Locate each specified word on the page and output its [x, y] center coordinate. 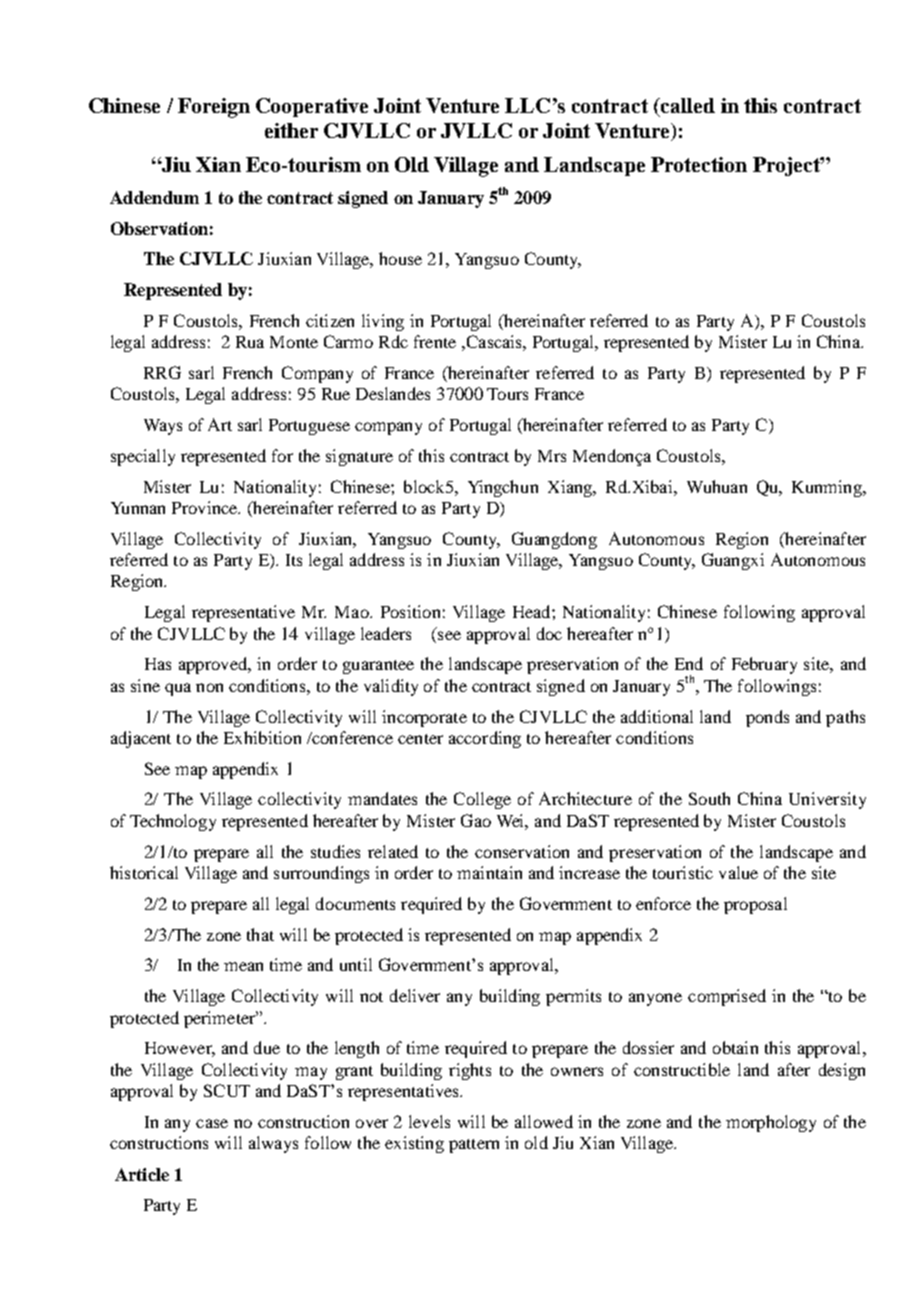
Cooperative [312, 107]
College [482, 800]
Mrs [552, 456]
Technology [173, 822]
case [212, 1123]
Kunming [828, 488]
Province [206, 507]
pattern [474, 1146]
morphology [771, 1123]
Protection [699, 164]
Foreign [214, 108]
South [709, 798]
